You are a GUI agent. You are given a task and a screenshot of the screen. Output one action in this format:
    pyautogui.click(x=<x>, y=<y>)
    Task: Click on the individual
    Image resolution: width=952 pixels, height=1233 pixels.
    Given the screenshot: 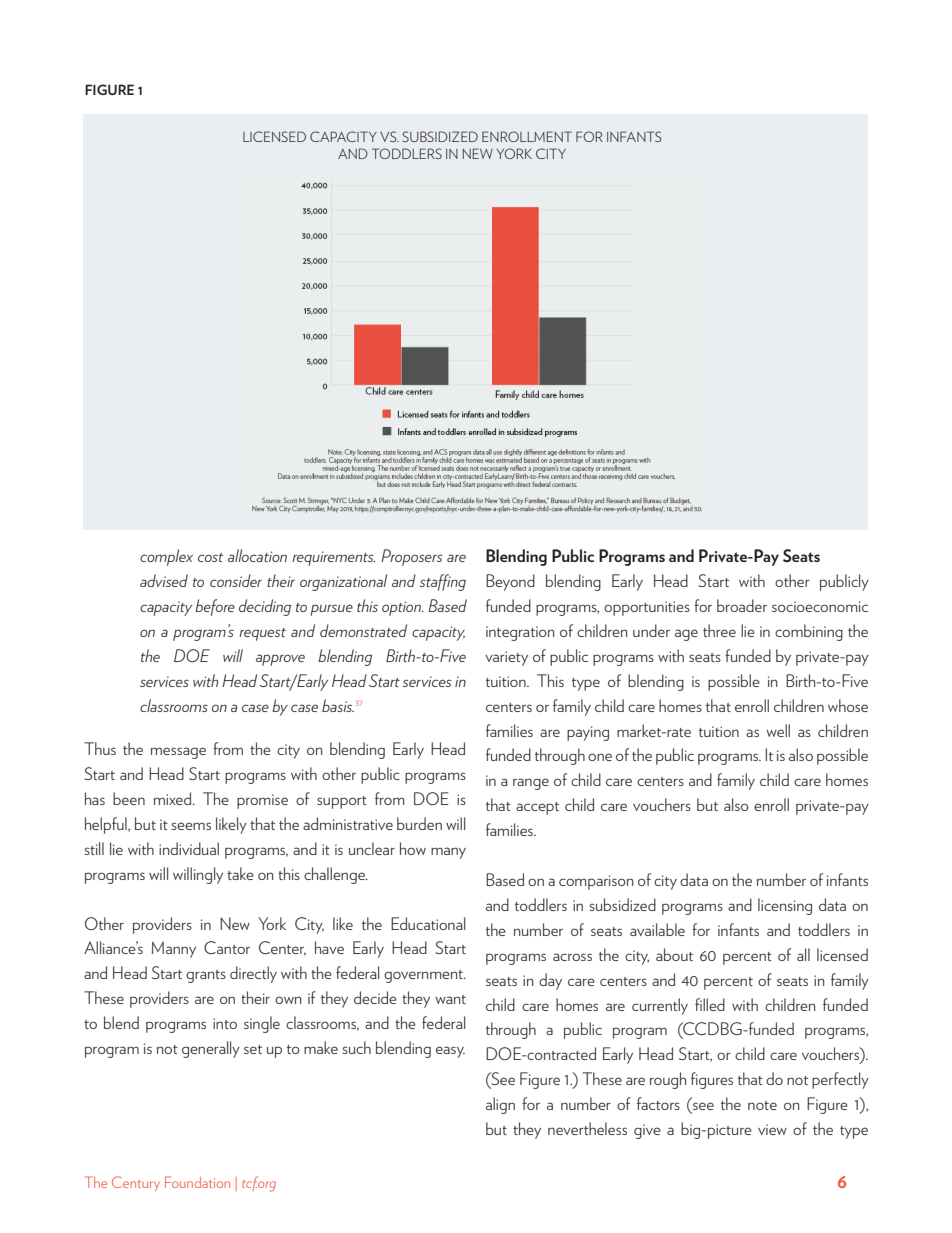 What is the action you would take?
    pyautogui.click(x=189, y=848)
